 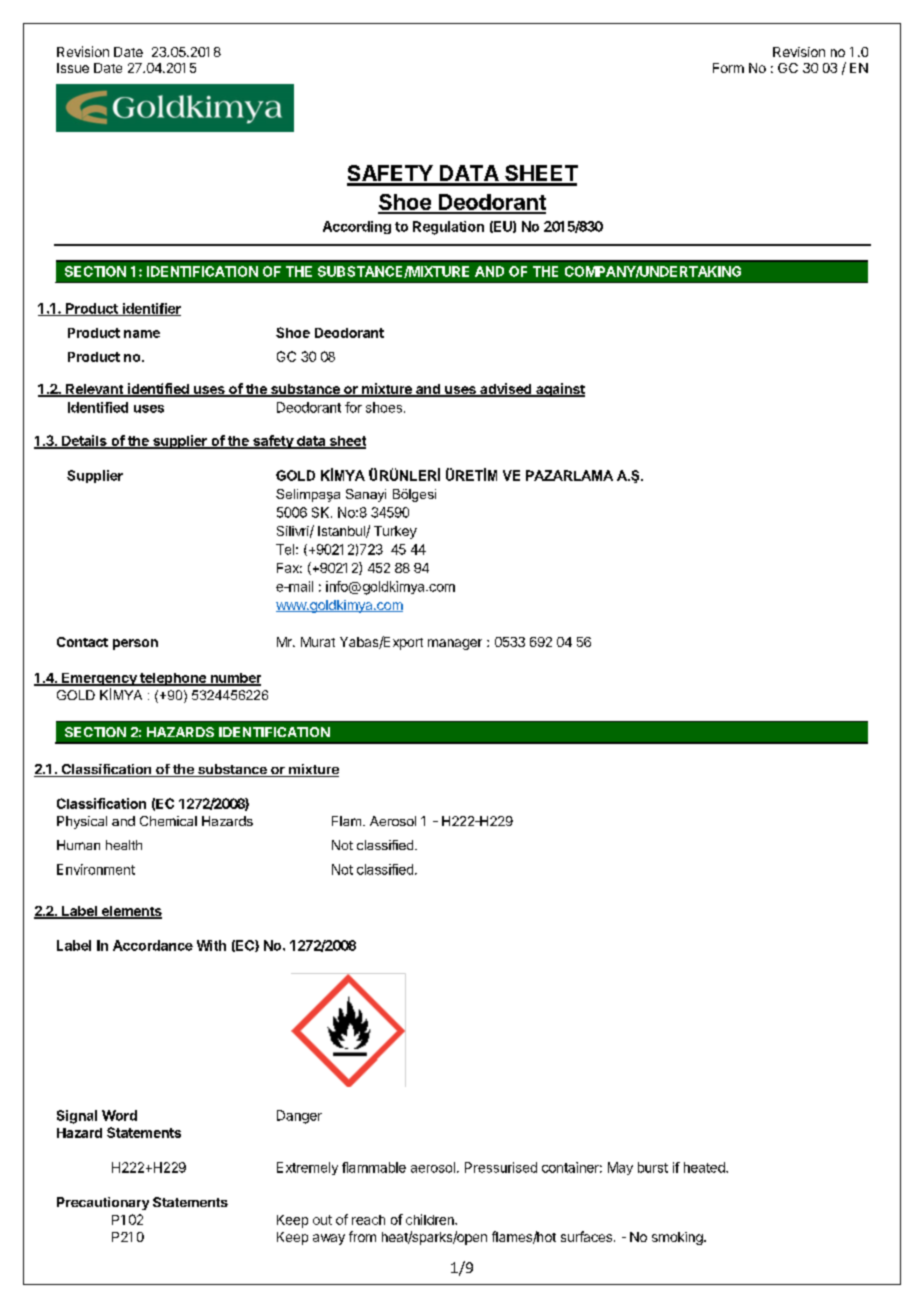 What do you see at coordinates (728, 68) in the document?
I see `Form` at bounding box center [728, 68].
